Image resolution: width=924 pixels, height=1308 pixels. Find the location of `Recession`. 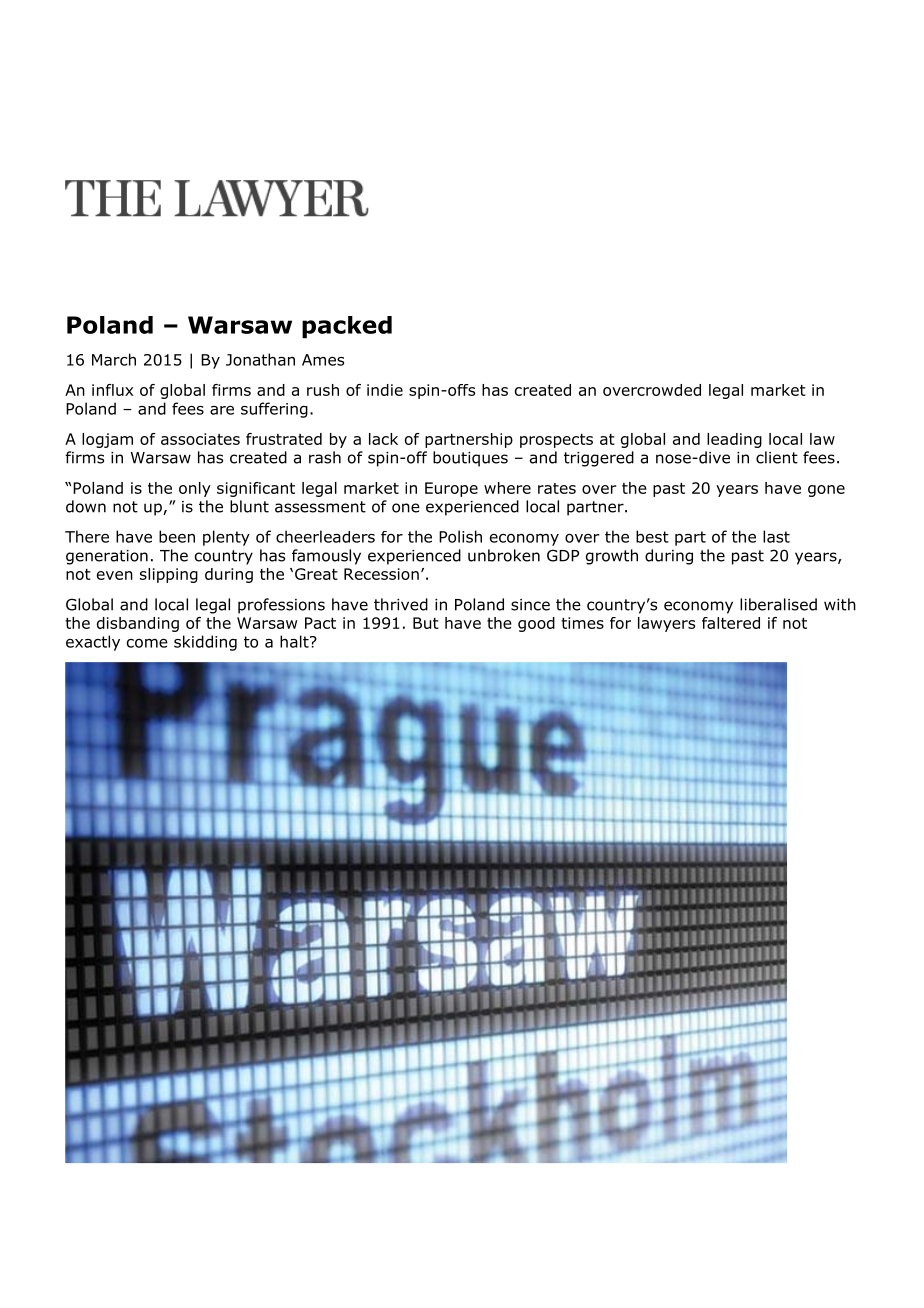

Recession is located at coordinates (381, 574).
